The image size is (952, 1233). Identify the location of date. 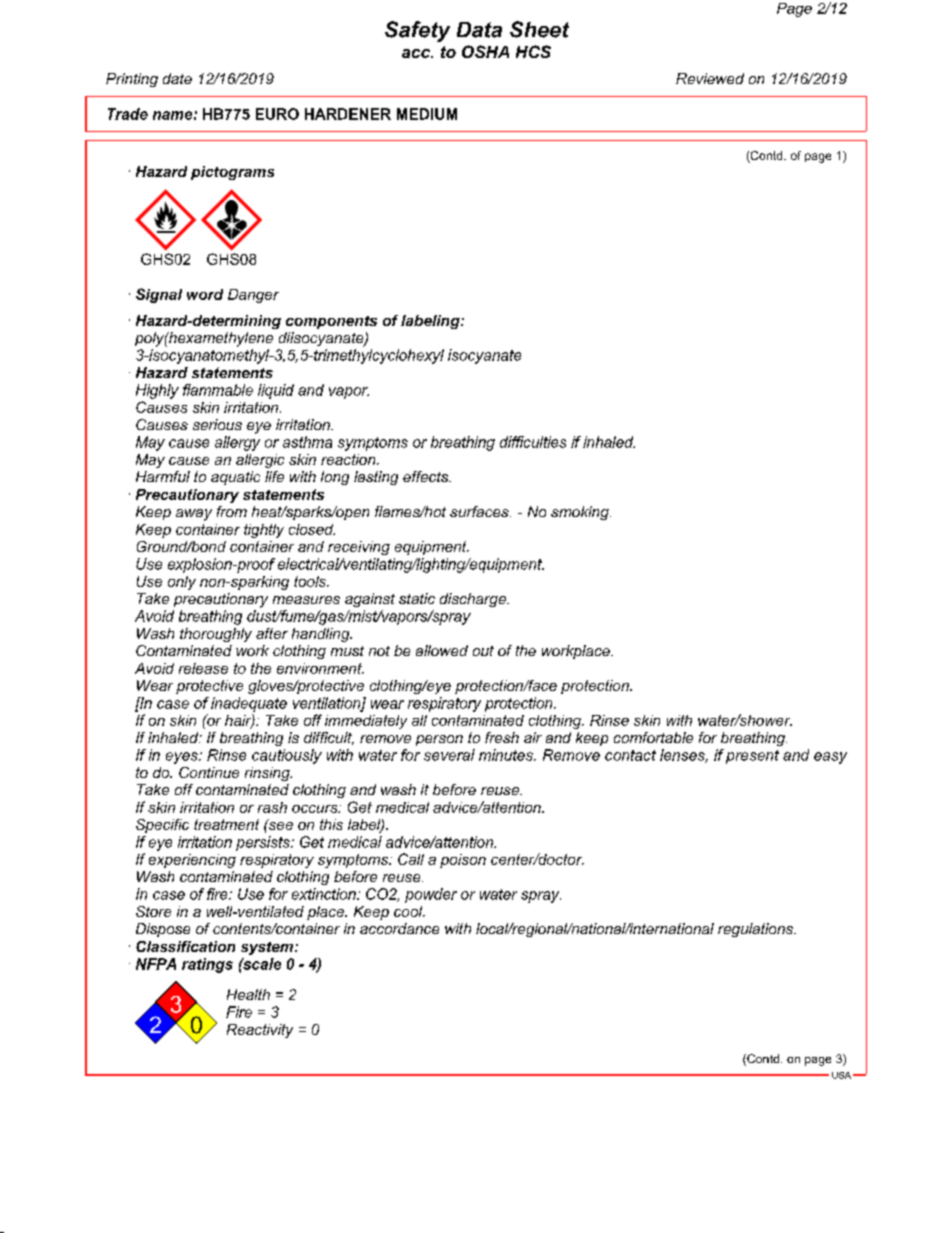
(177, 78).
